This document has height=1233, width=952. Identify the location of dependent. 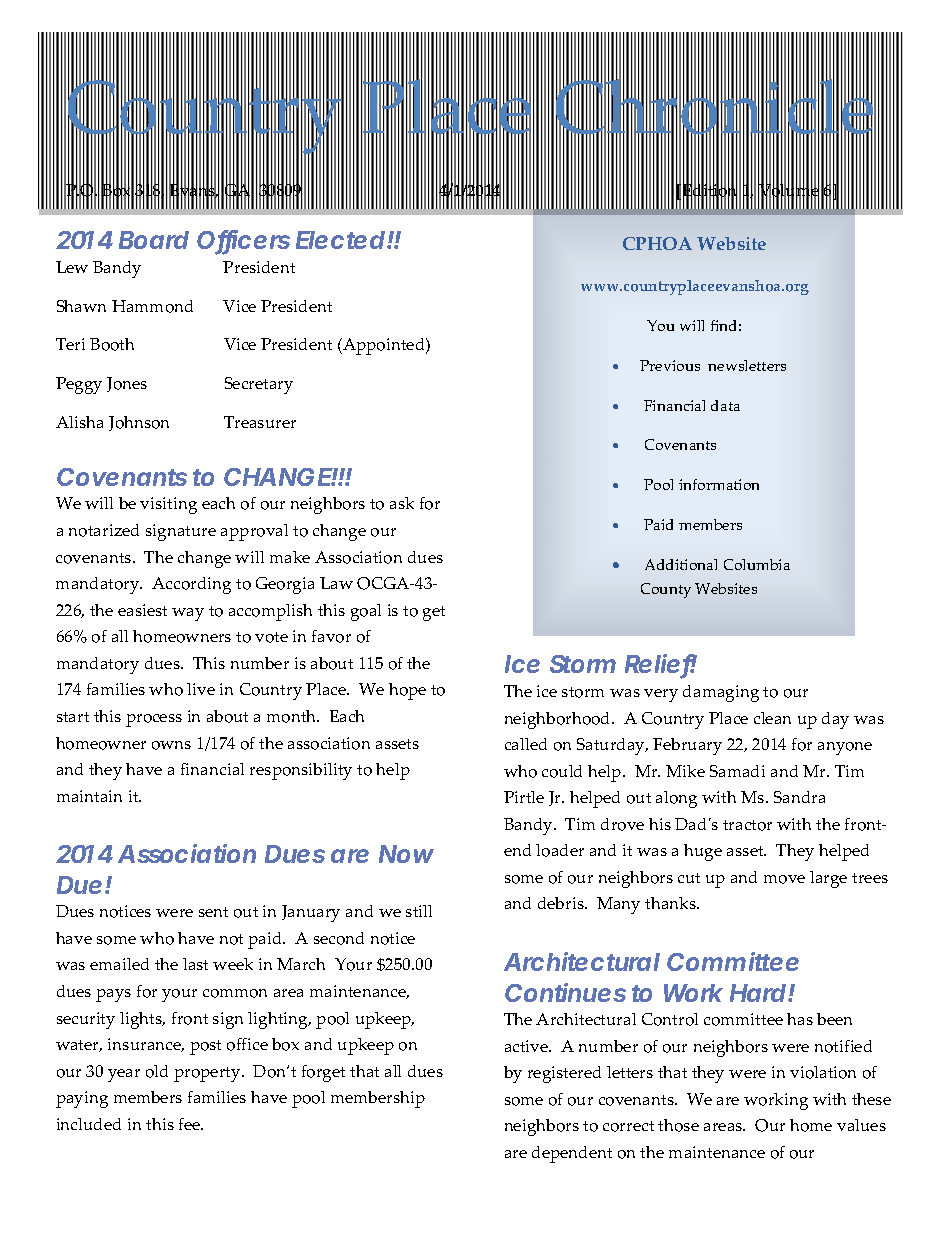
(572, 1154).
